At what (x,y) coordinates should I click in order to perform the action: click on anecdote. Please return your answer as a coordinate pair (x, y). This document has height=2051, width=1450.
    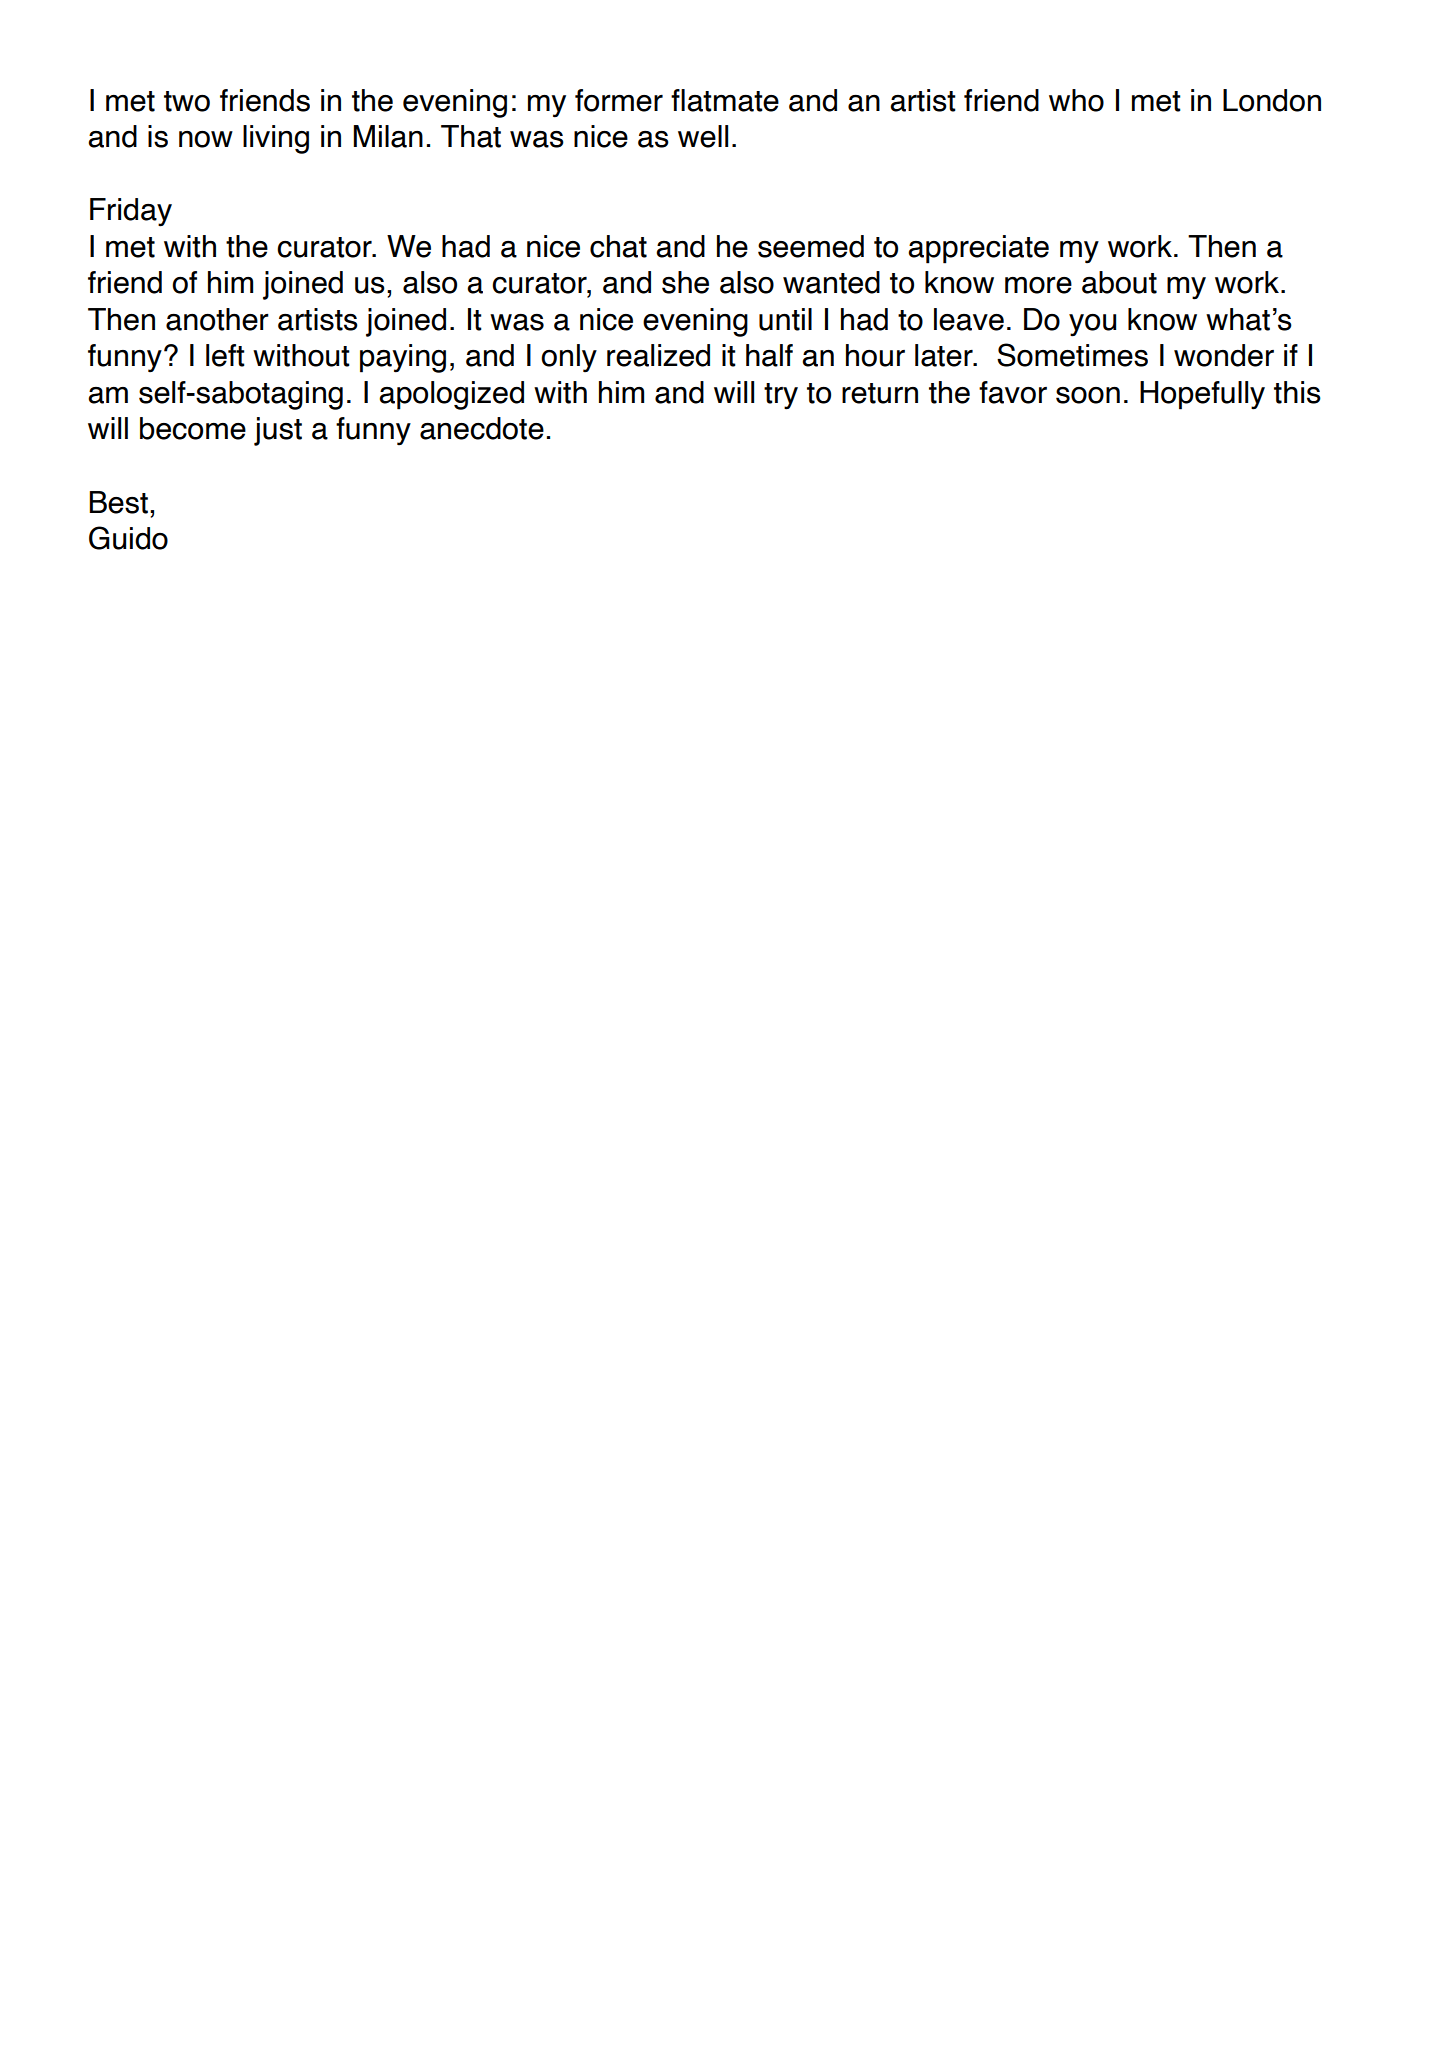
    Looking at the image, I should click on (482, 428).
